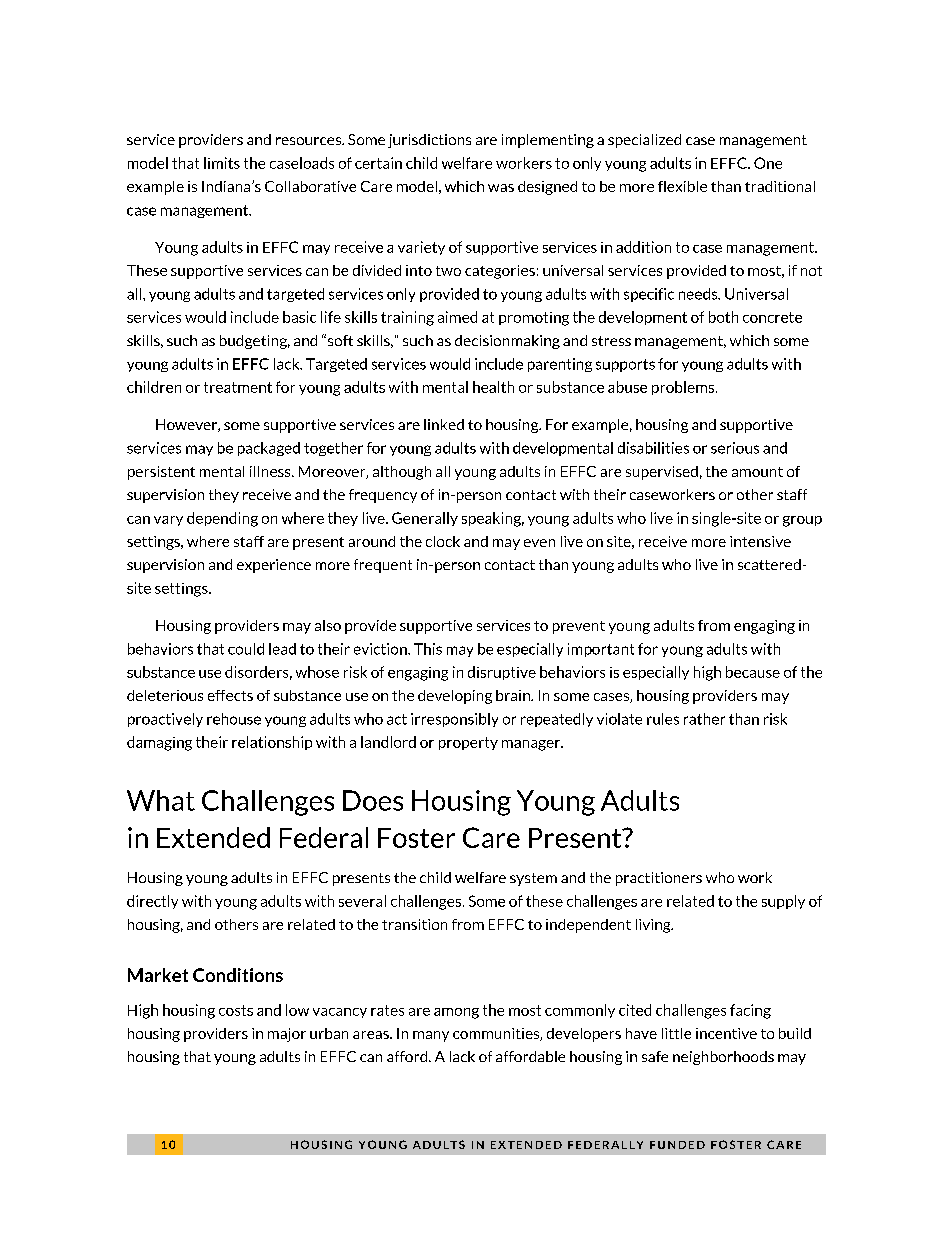 The width and height of the image is (952, 1233). I want to click on limits, so click(222, 163).
